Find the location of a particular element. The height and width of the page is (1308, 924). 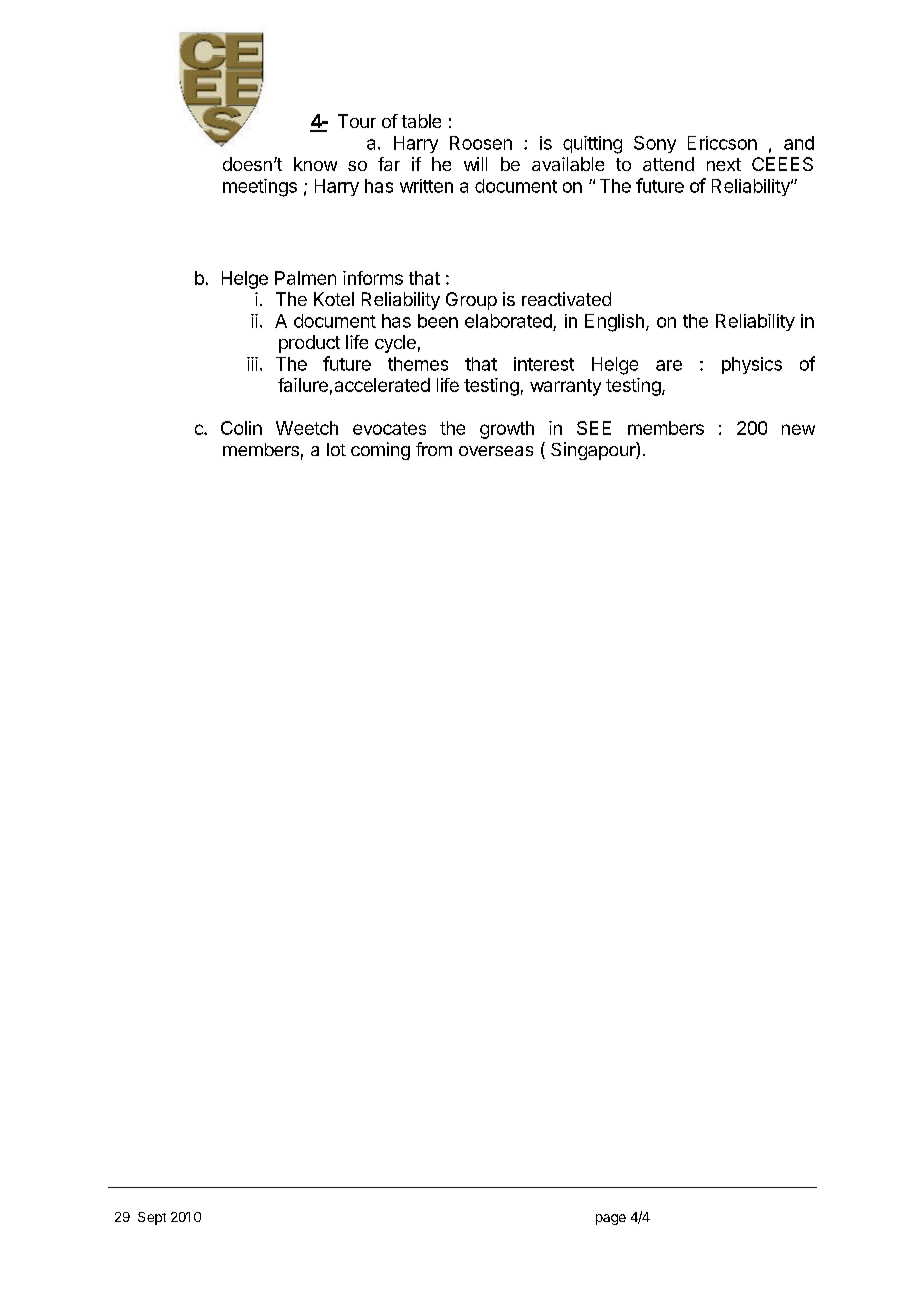

new is located at coordinates (798, 429).
